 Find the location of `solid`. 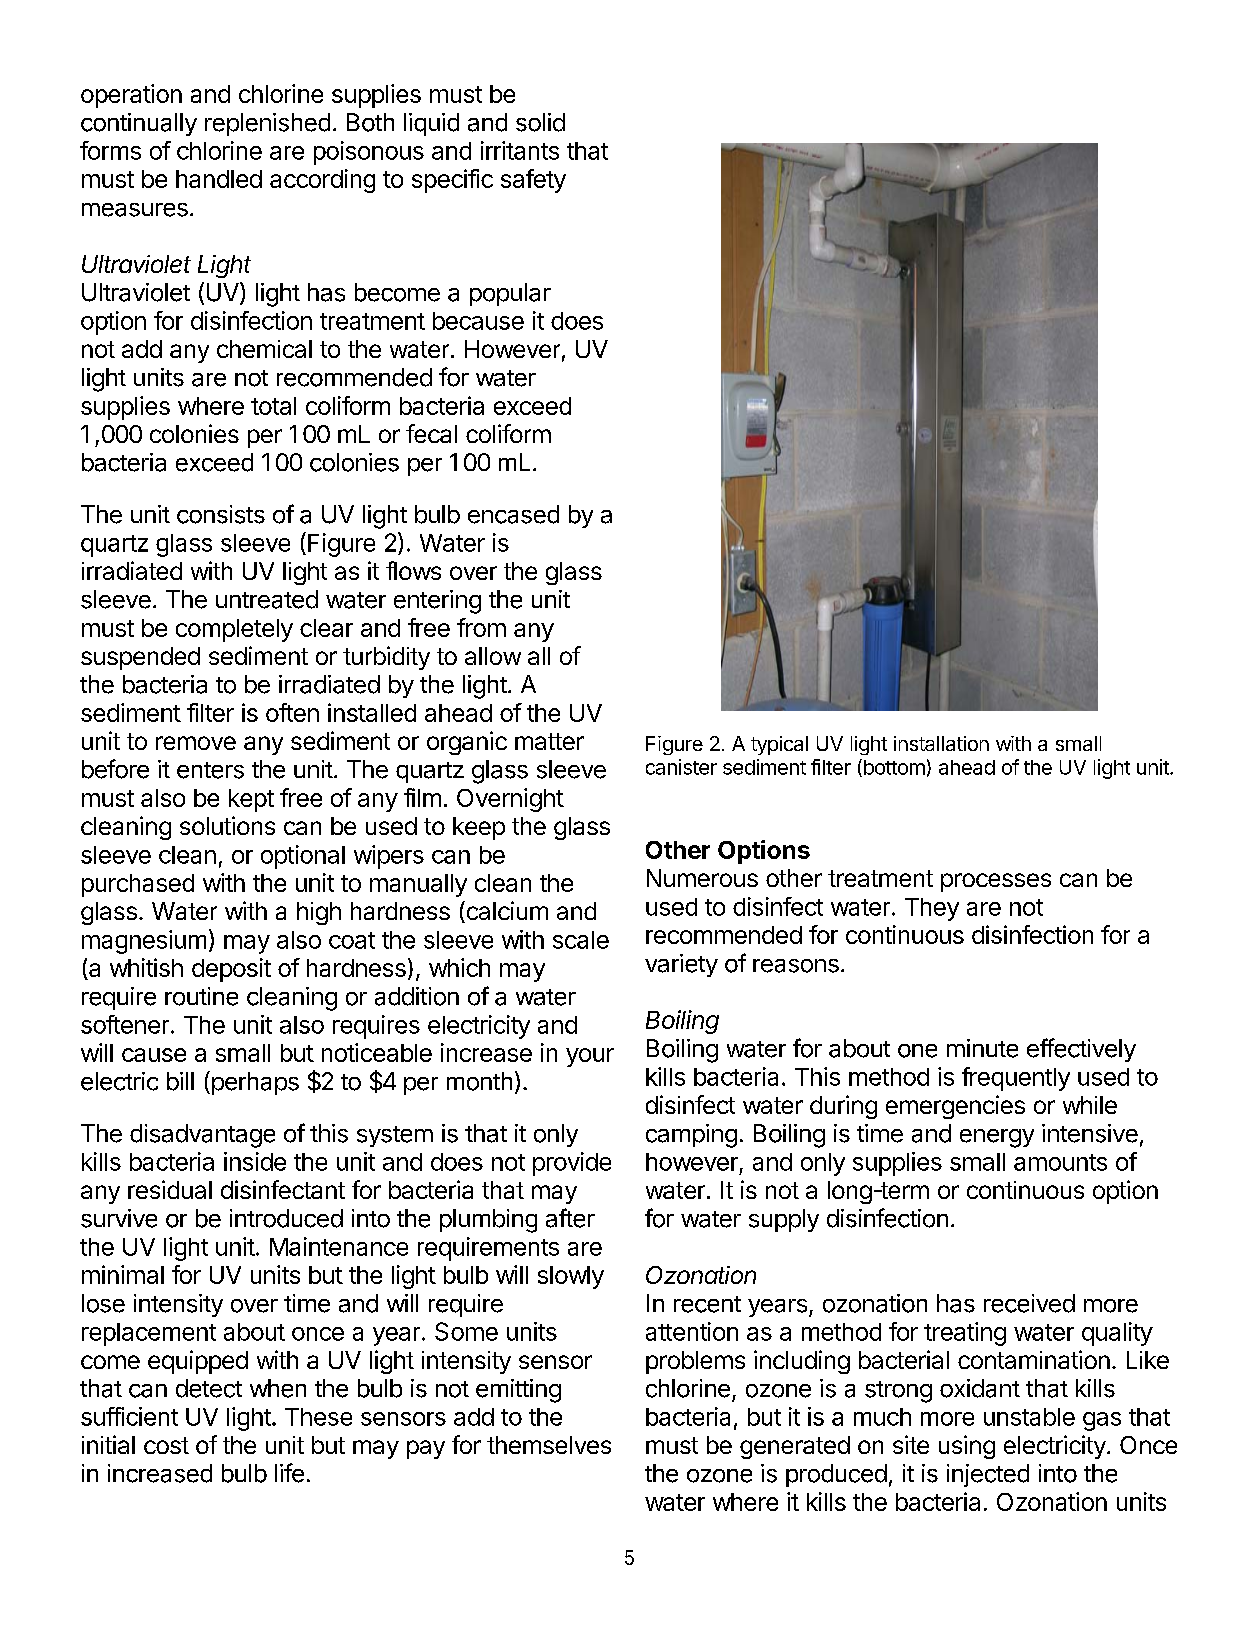

solid is located at coordinates (540, 122).
